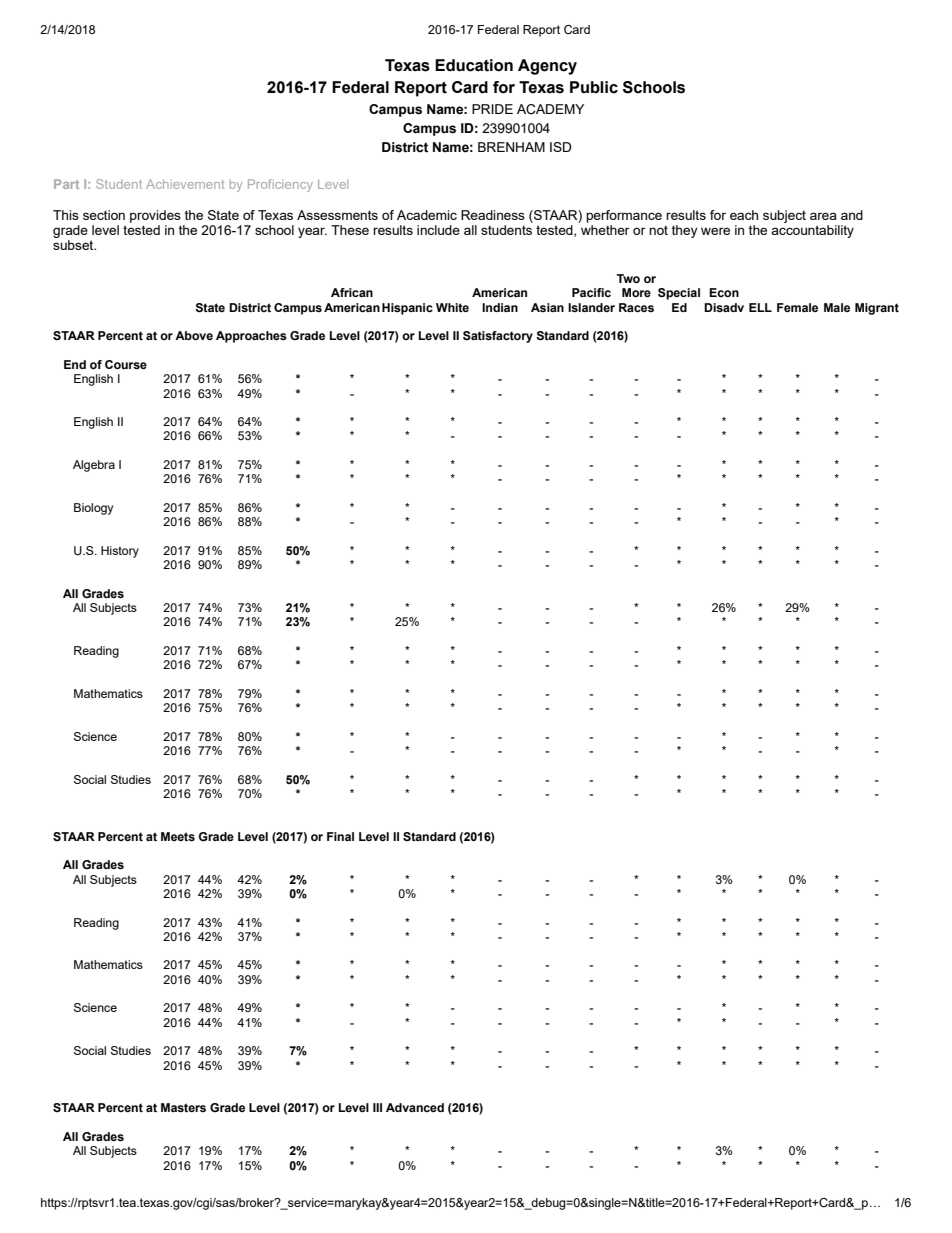 Image resolution: width=952 pixels, height=1233 pixels. What do you see at coordinates (178, 836) in the image?
I see `Meets` at bounding box center [178, 836].
